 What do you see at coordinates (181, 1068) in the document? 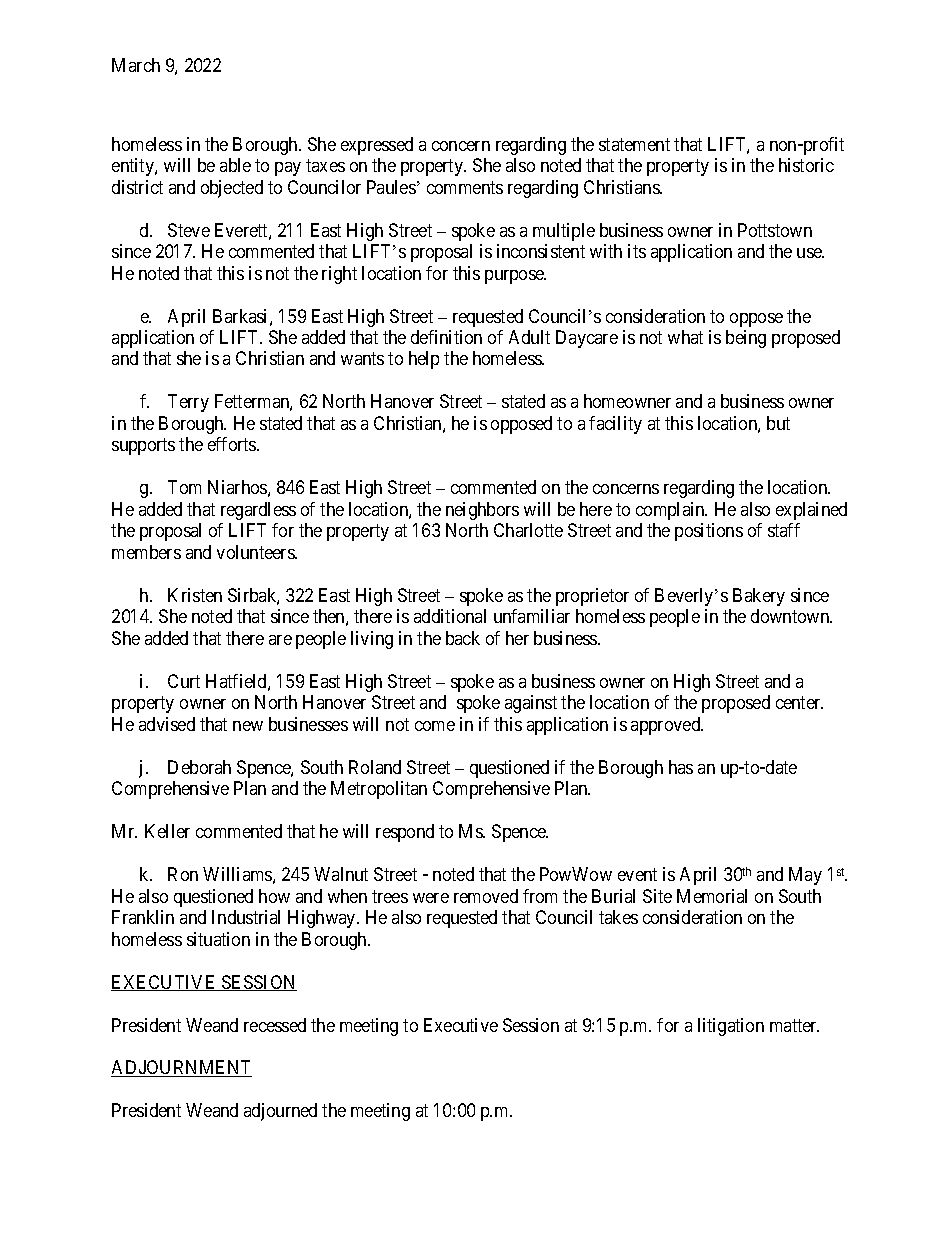
I see `ADJOURNMENT` at bounding box center [181, 1068].
